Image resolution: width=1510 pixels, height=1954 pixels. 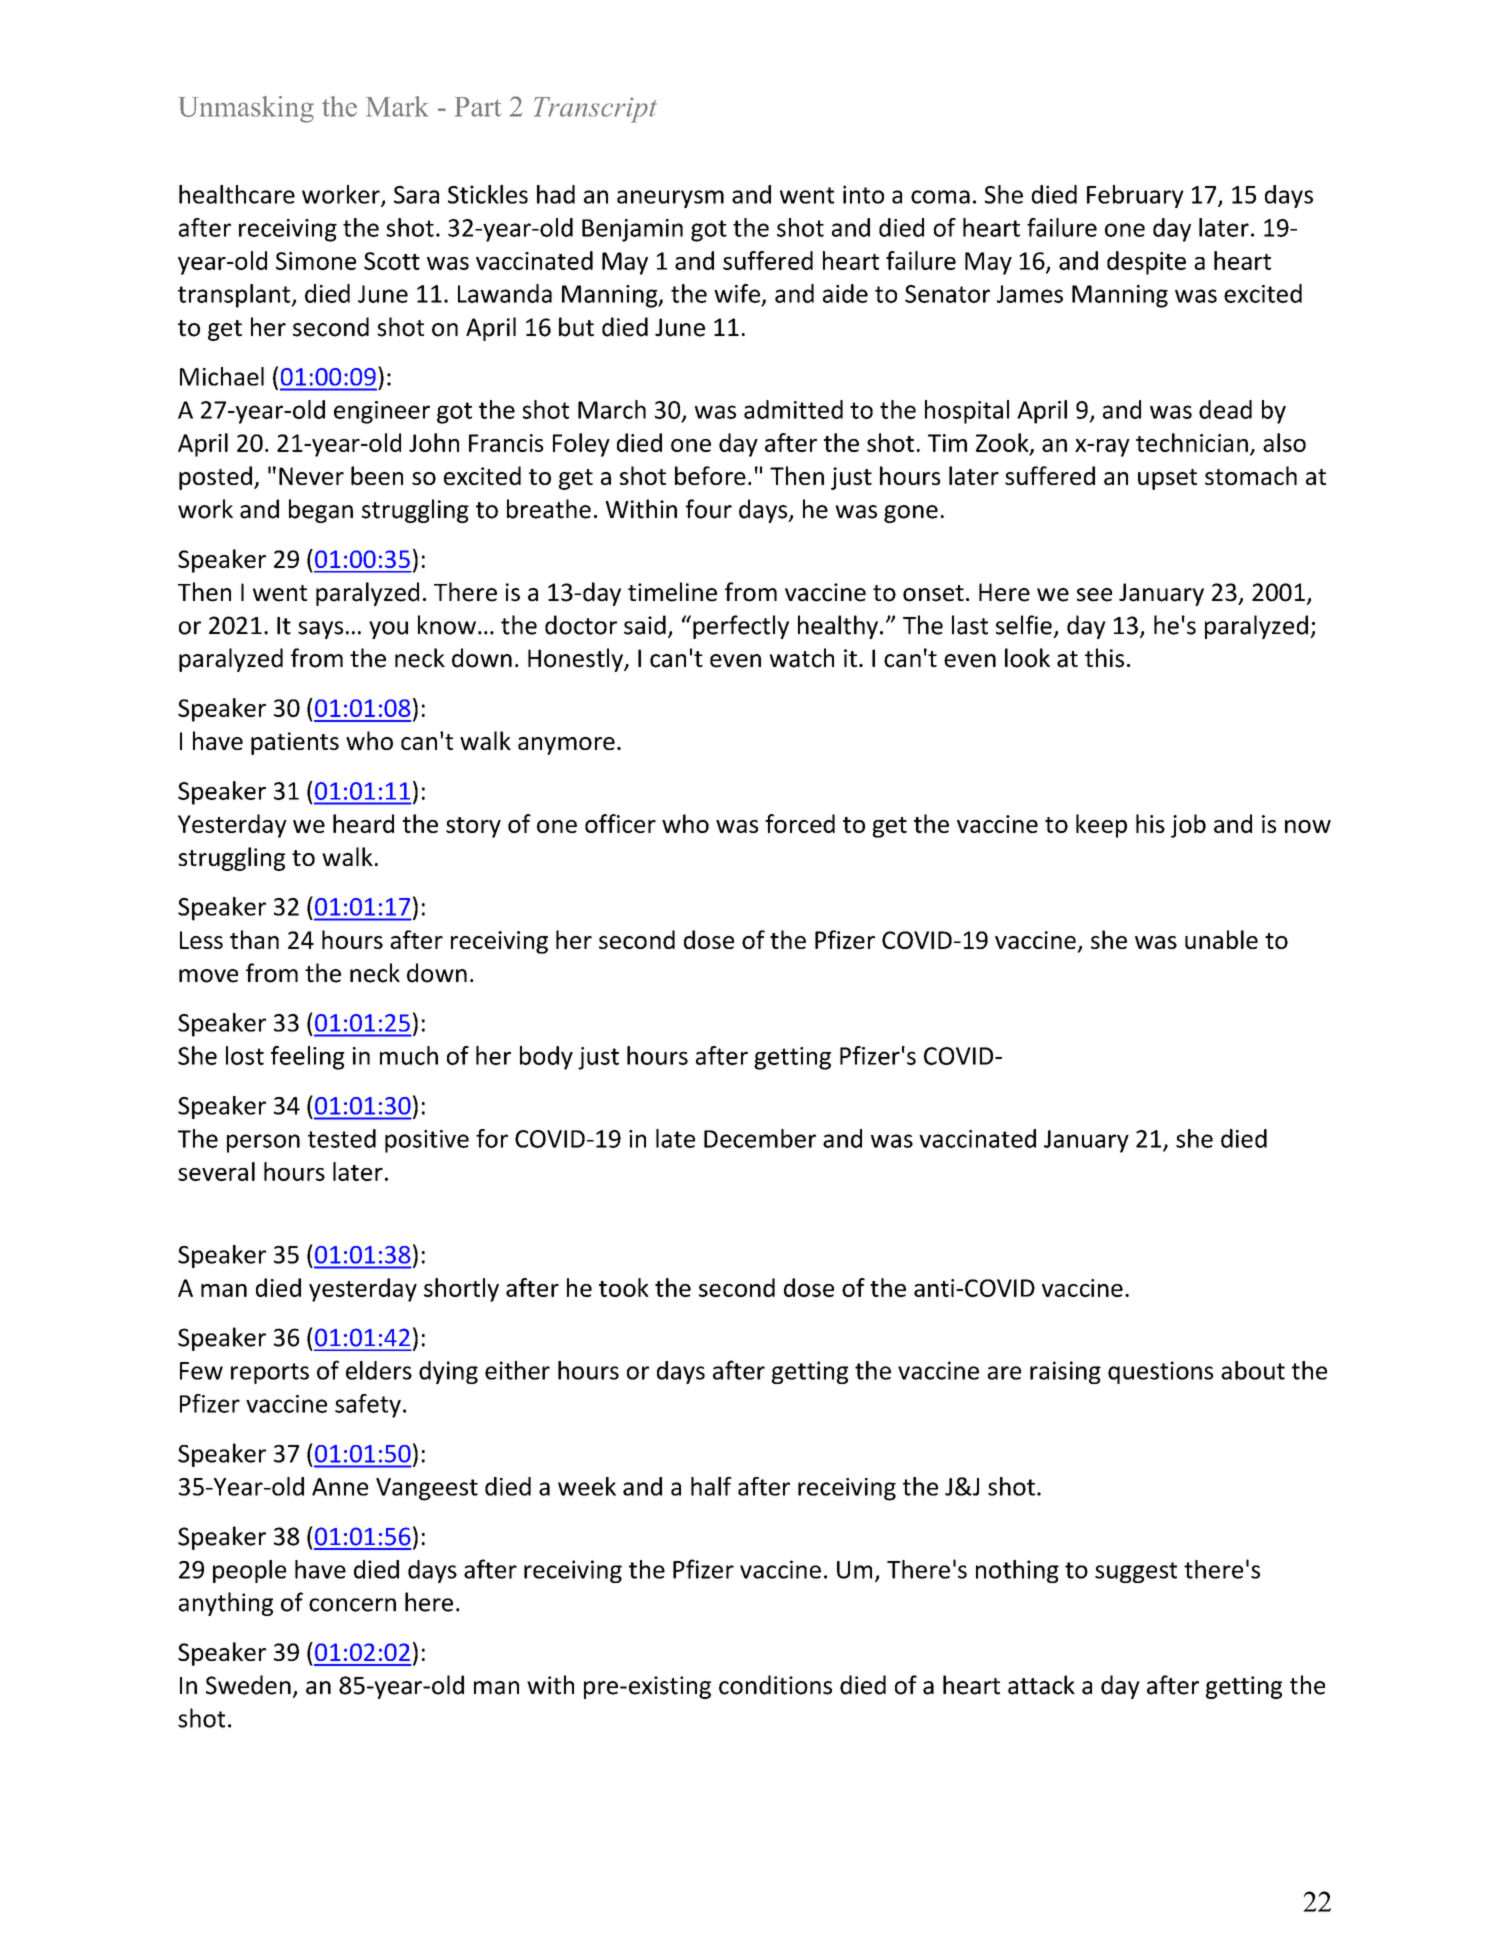 What do you see at coordinates (670, 199) in the document?
I see `aneurysm` at bounding box center [670, 199].
